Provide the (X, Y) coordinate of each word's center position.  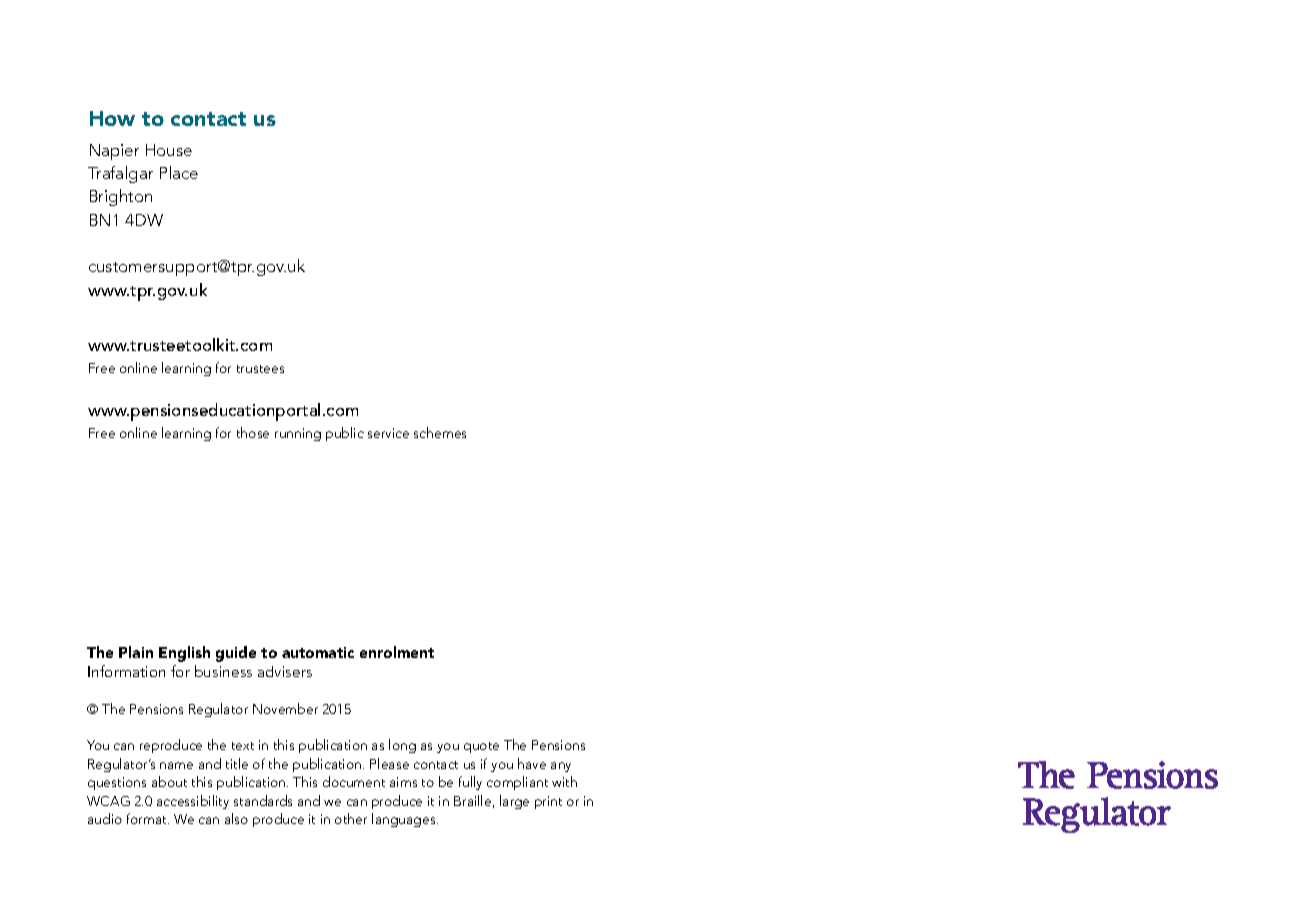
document (354, 781)
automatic (318, 652)
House (169, 150)
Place (179, 172)
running (298, 434)
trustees (260, 369)
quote (481, 747)
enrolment (397, 652)
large (514, 802)
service (388, 433)
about (169, 781)
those (253, 432)
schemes (440, 432)
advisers (285, 671)
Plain (136, 652)
